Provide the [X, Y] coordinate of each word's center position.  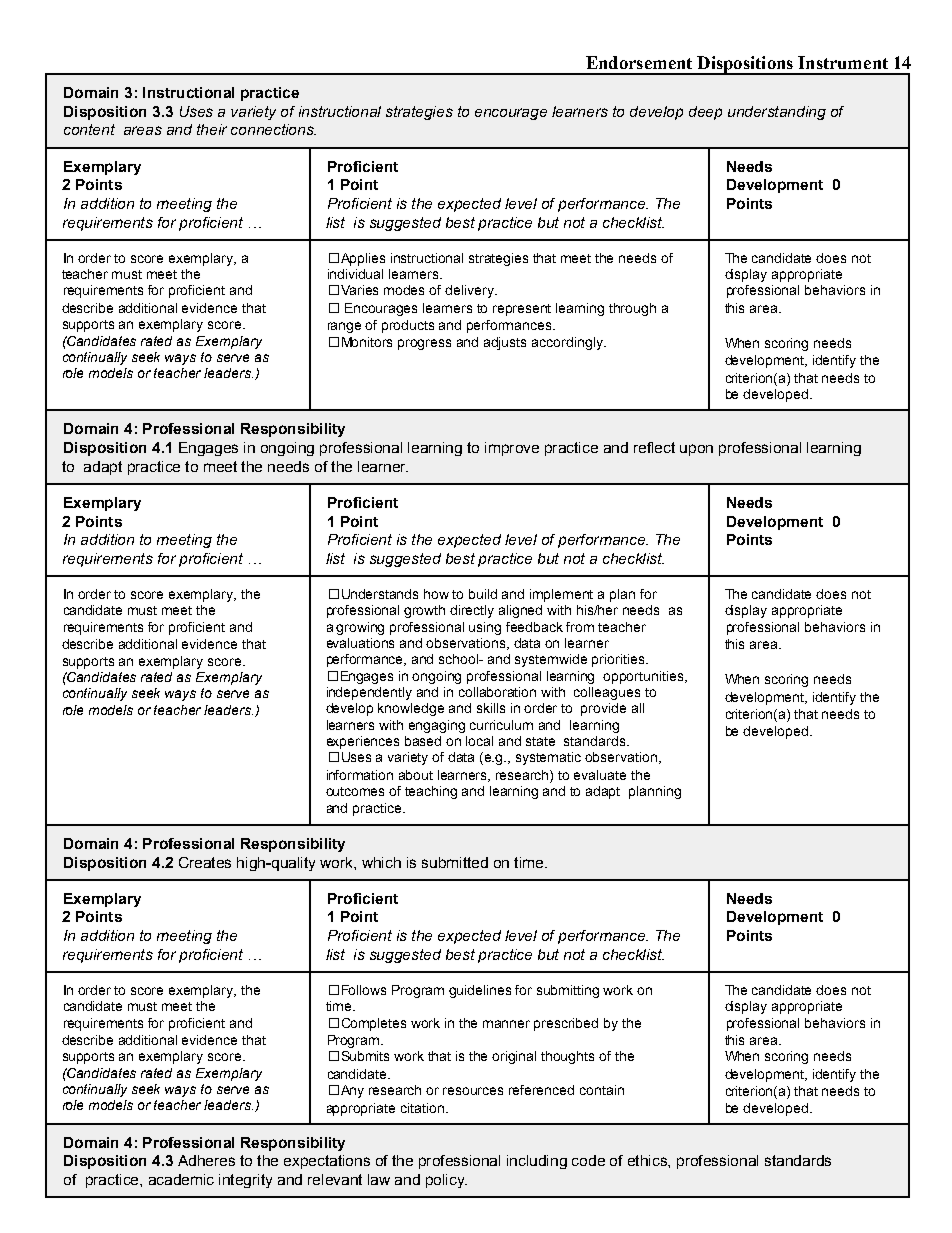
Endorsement [639, 62]
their [212, 129]
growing [360, 628]
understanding [777, 113]
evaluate [600, 775]
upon [696, 450]
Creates [205, 862]
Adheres [206, 1160]
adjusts [505, 343]
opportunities [644, 677]
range [344, 327]
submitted [455, 862]
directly [472, 611]
